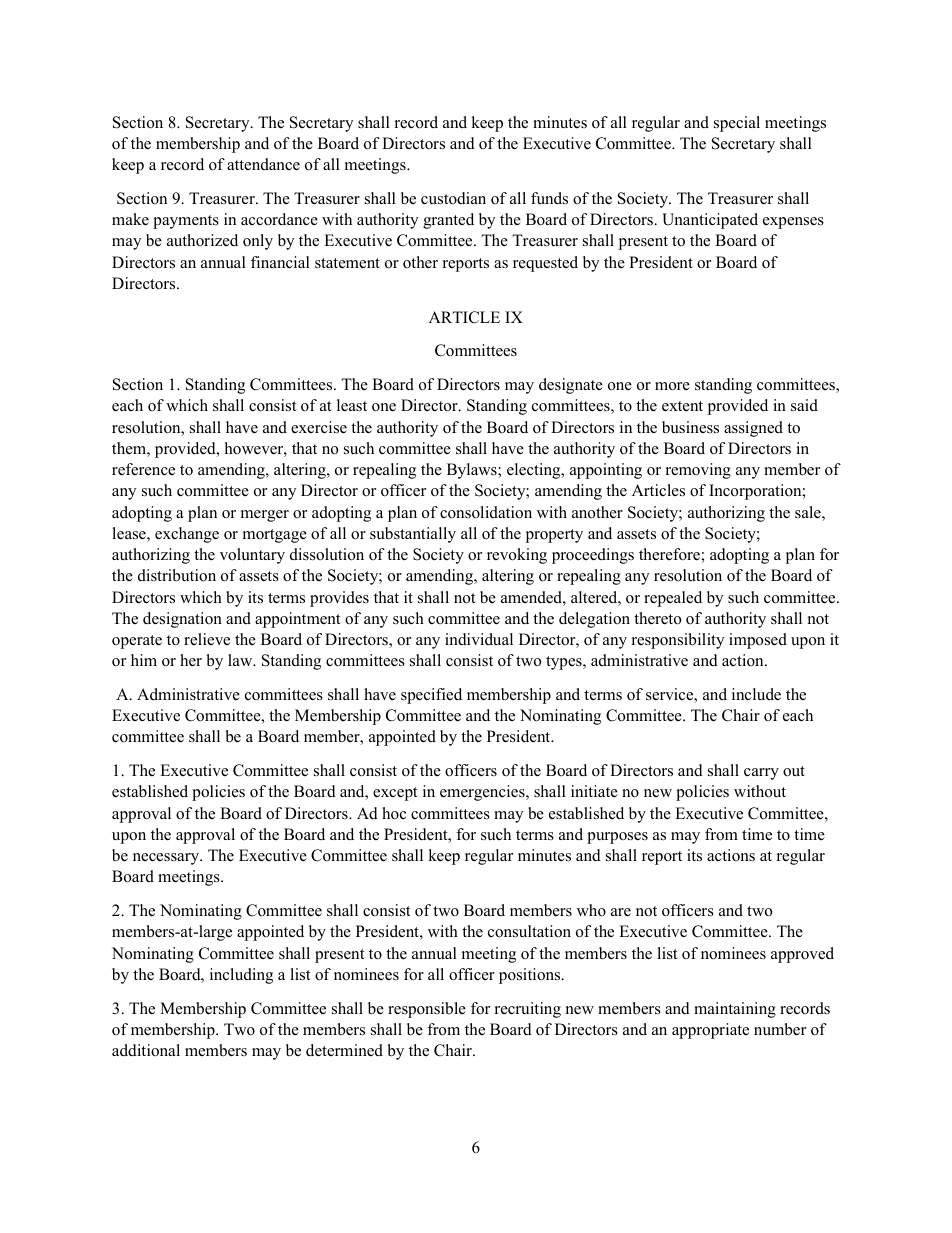 The height and width of the screenshot is (1233, 952). I want to click on including, so click(241, 976).
